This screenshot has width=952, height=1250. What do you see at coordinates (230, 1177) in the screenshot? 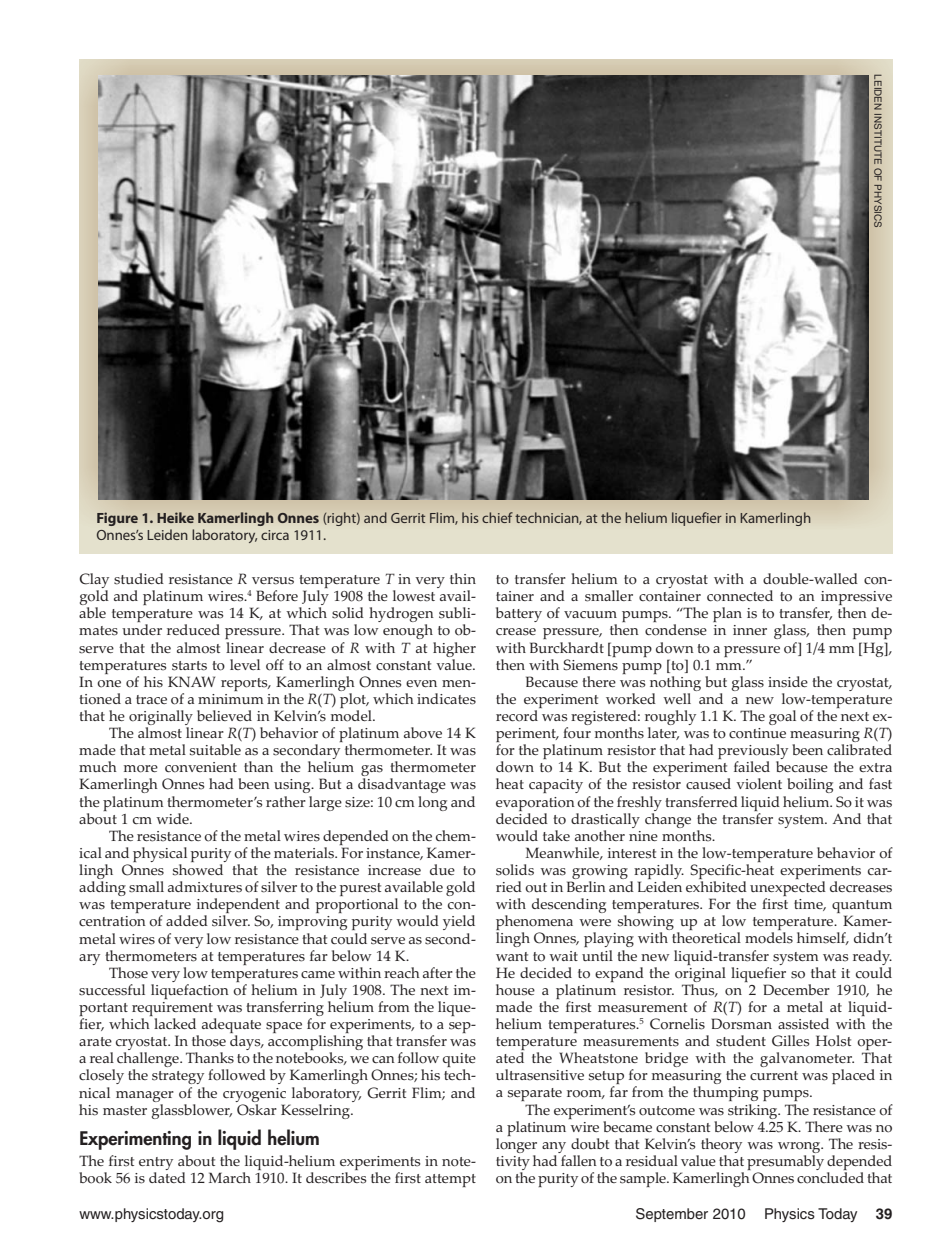
I see `March` at bounding box center [230, 1177].
